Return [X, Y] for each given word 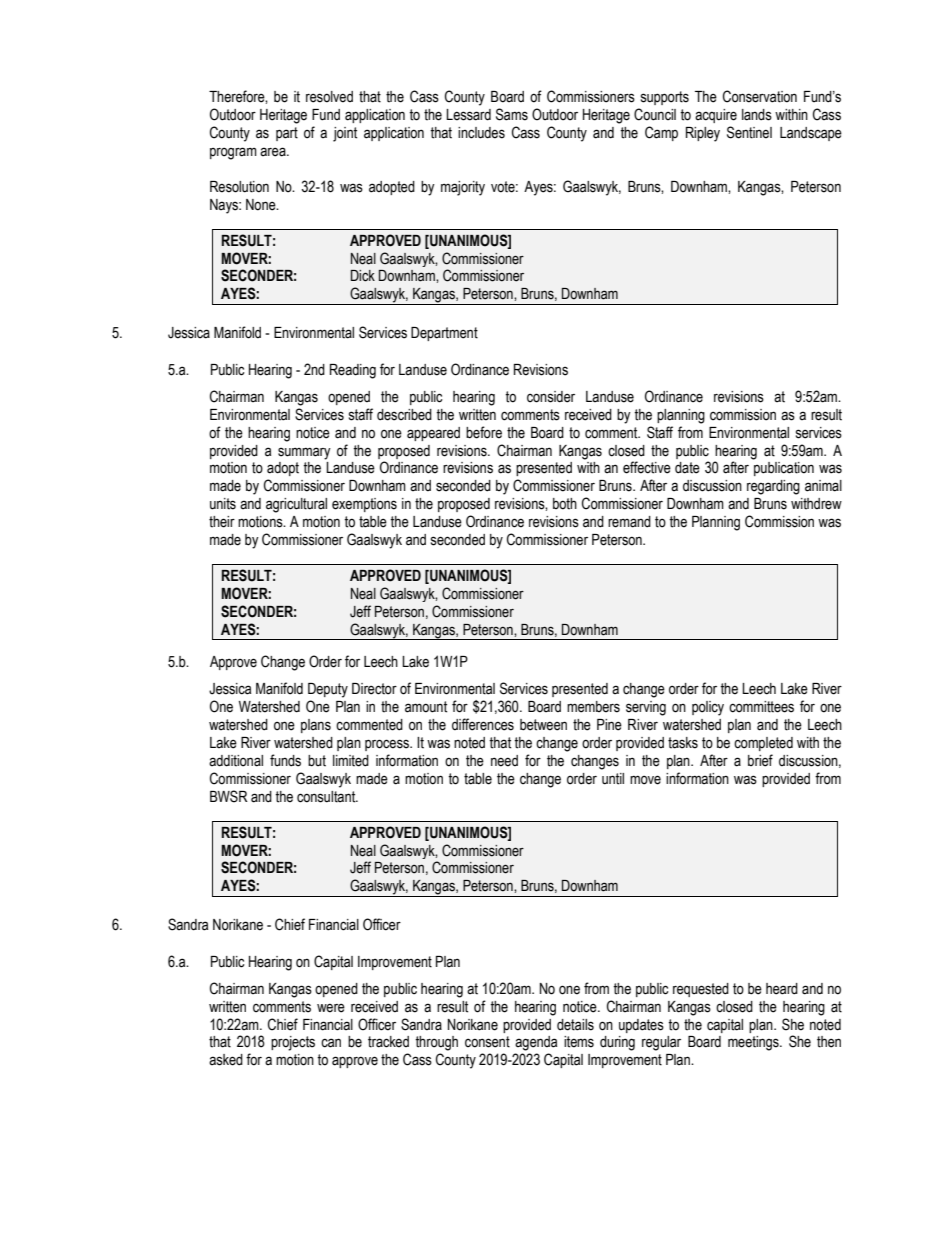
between [543, 725]
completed [763, 744]
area [274, 152]
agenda [536, 1043]
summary [304, 453]
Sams [512, 114]
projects [293, 1043]
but [317, 761]
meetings [754, 1043]
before [484, 432]
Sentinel [749, 132]
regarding [773, 487]
